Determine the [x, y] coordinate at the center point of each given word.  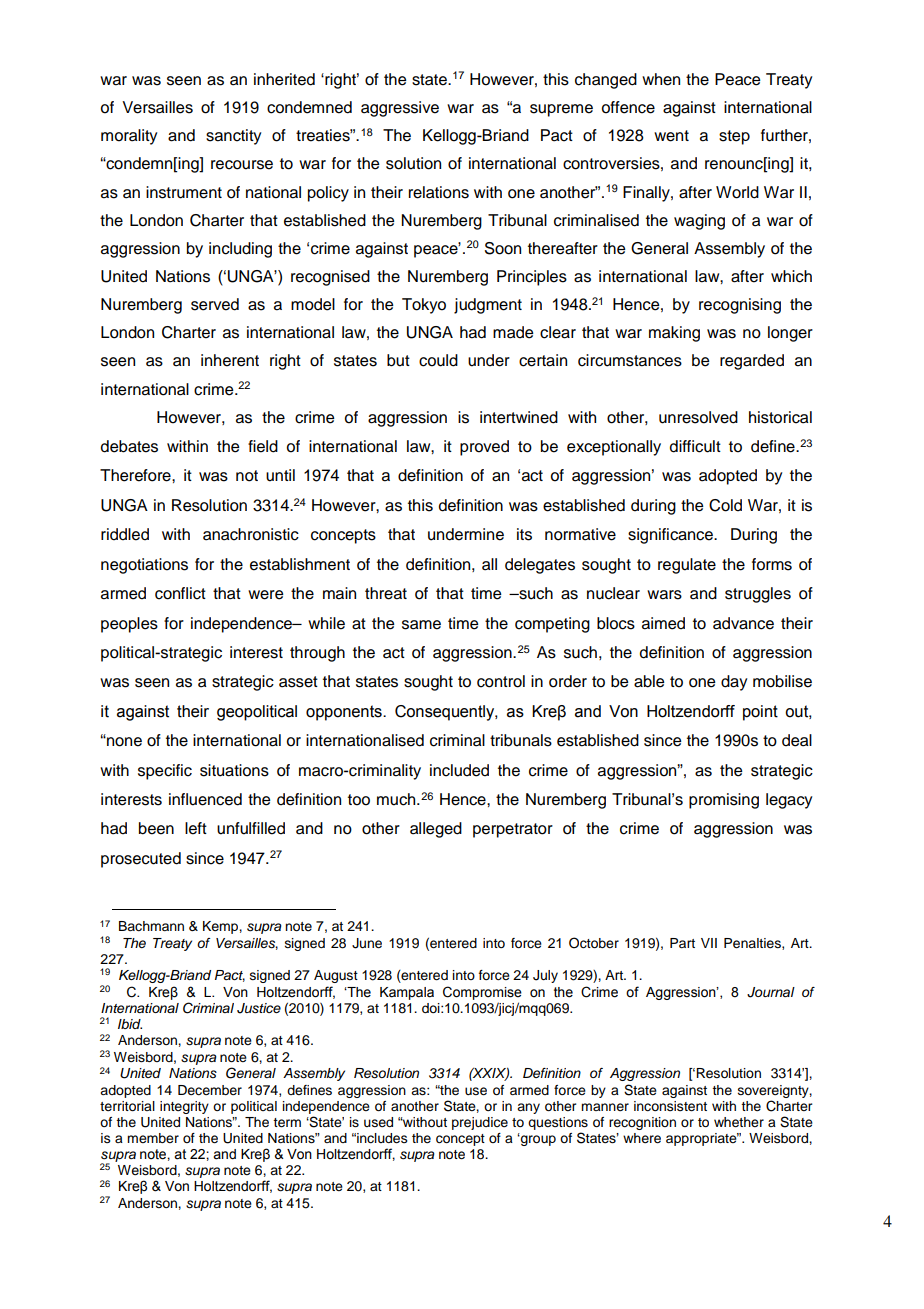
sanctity [233, 137]
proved [484, 448]
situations [234, 770]
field [263, 446]
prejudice [480, 1123]
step [734, 137]
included [459, 770]
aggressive [400, 109]
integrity [184, 1107]
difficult [695, 446]
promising [724, 801]
